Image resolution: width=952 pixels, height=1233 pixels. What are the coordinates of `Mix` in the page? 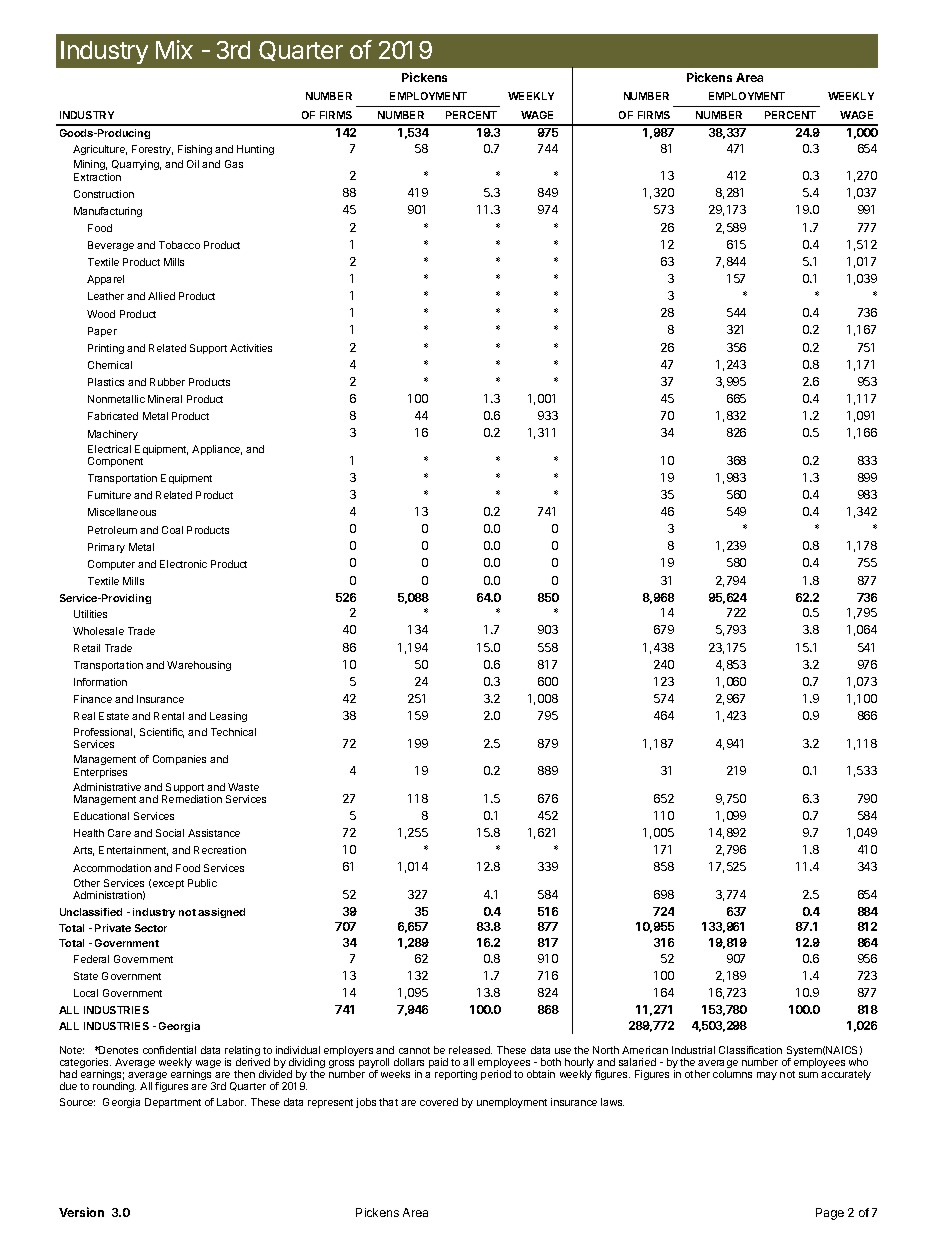 It's located at (174, 49).
